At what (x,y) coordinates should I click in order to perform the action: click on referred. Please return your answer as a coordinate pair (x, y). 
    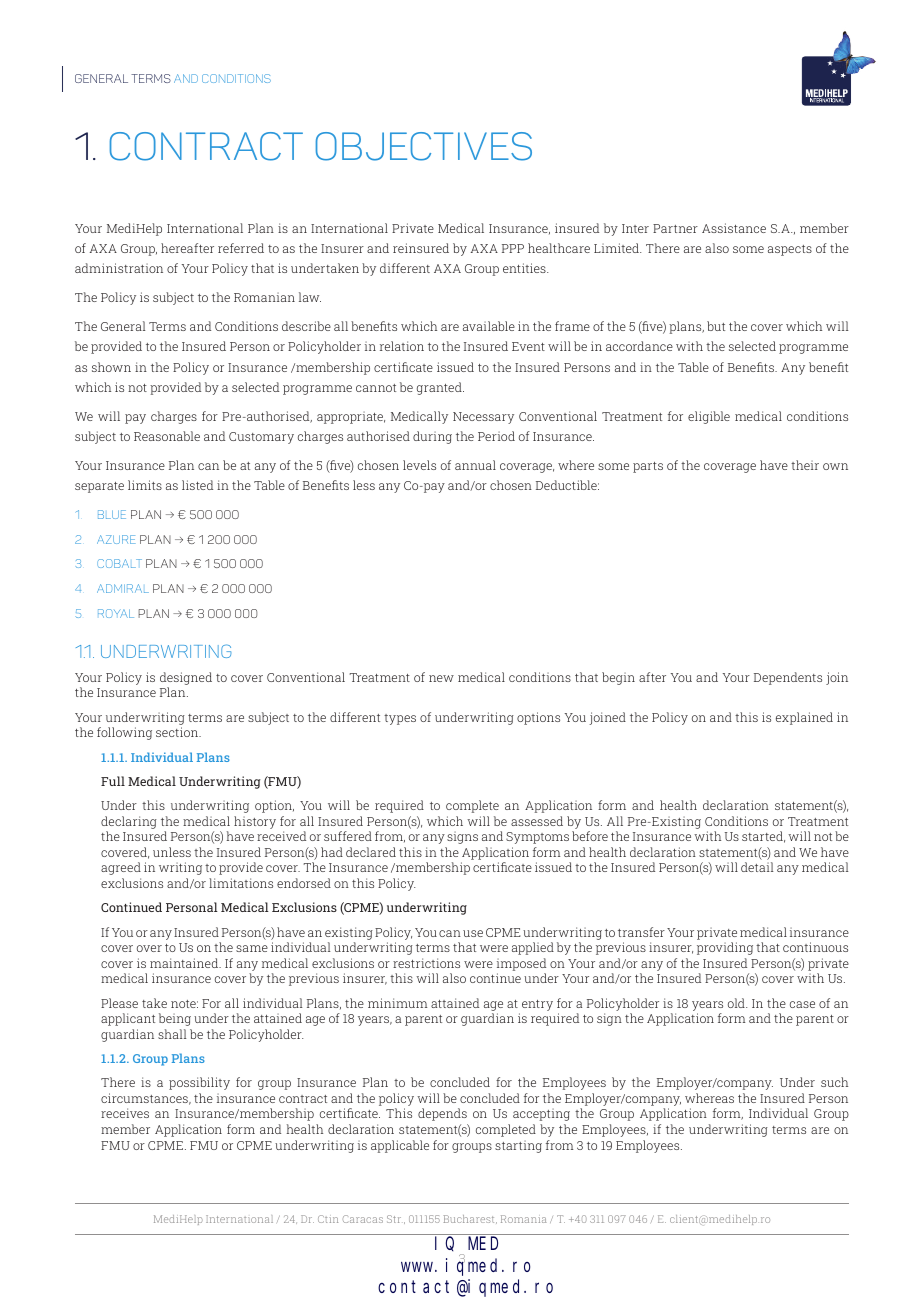
    Looking at the image, I should click on (241, 248).
